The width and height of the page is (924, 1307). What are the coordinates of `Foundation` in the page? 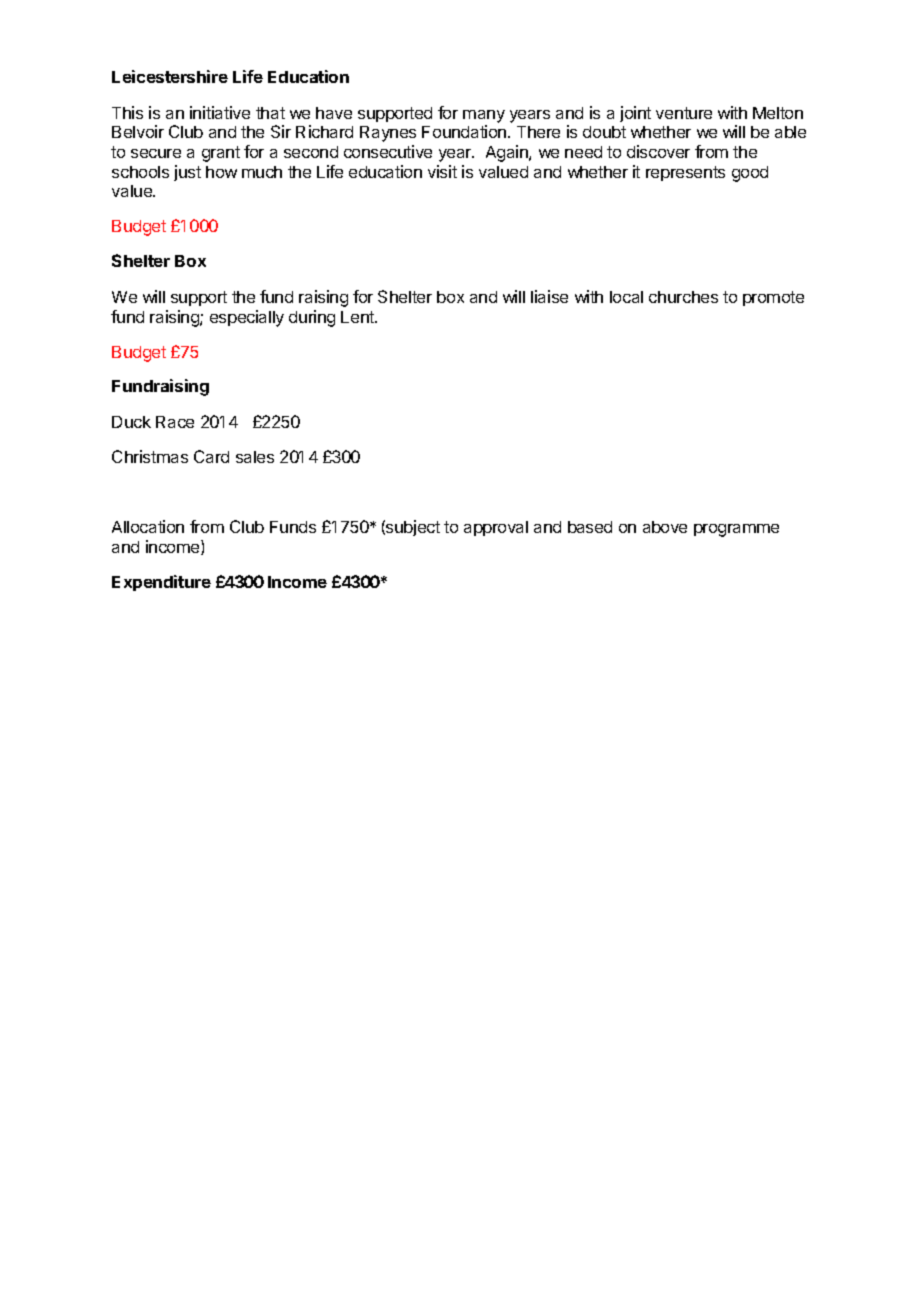 It's located at (465, 131).
